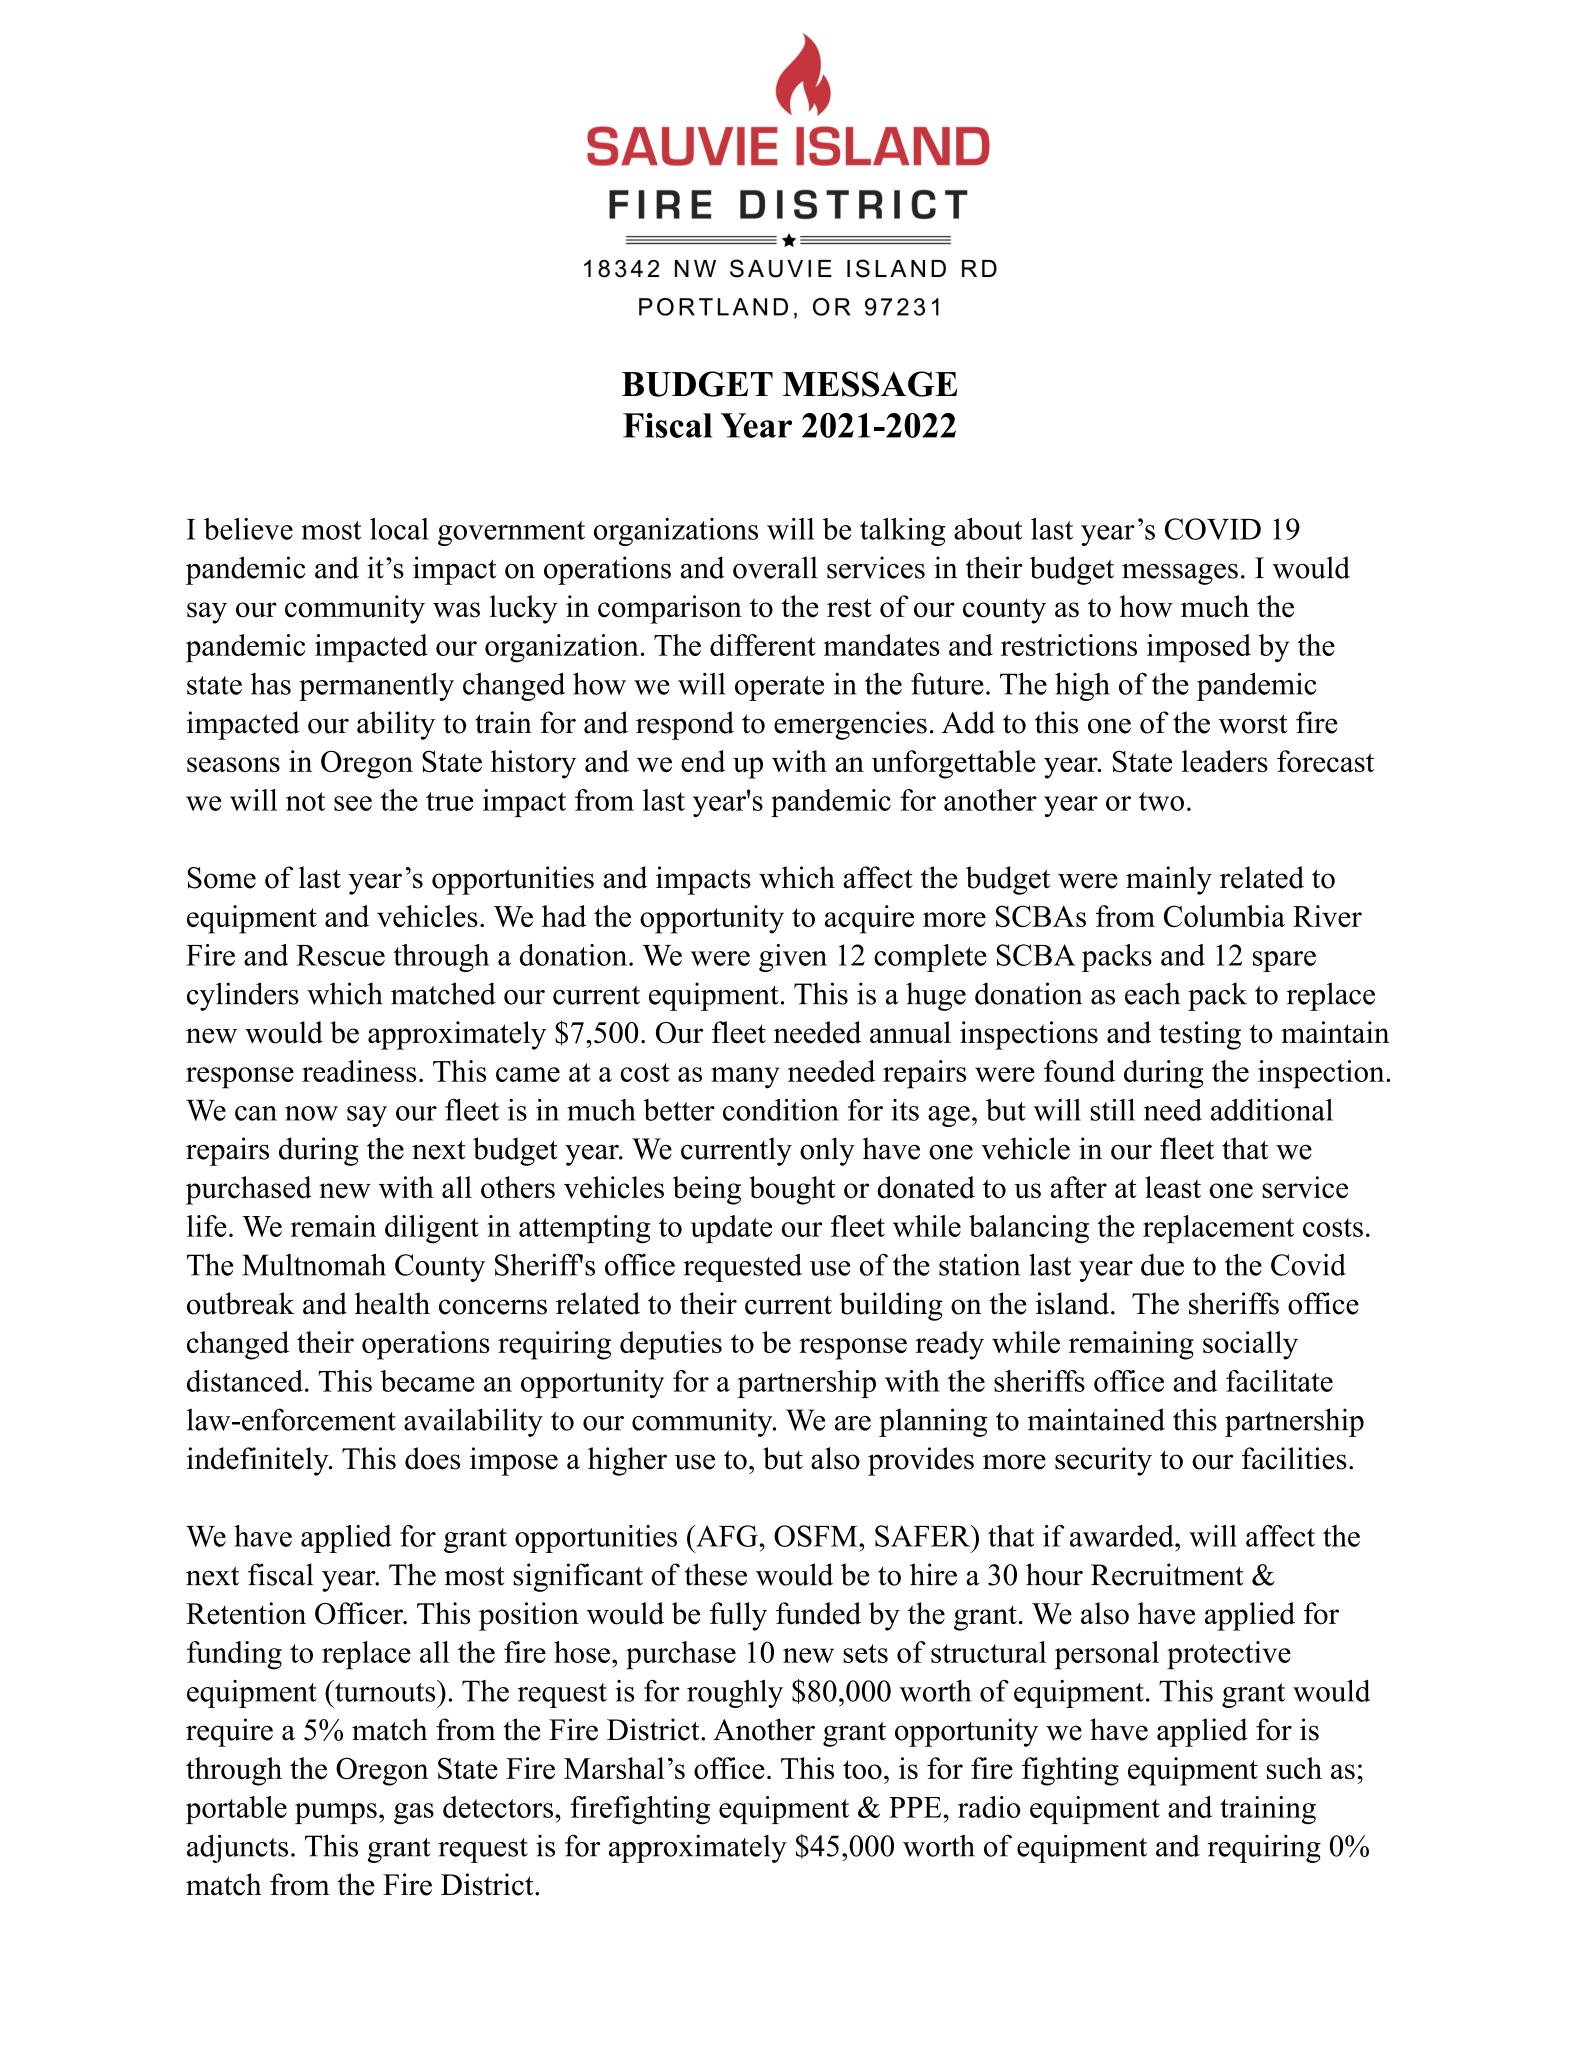 This screenshot has height=2045, width=1580. I want to click on about, so click(988, 529).
